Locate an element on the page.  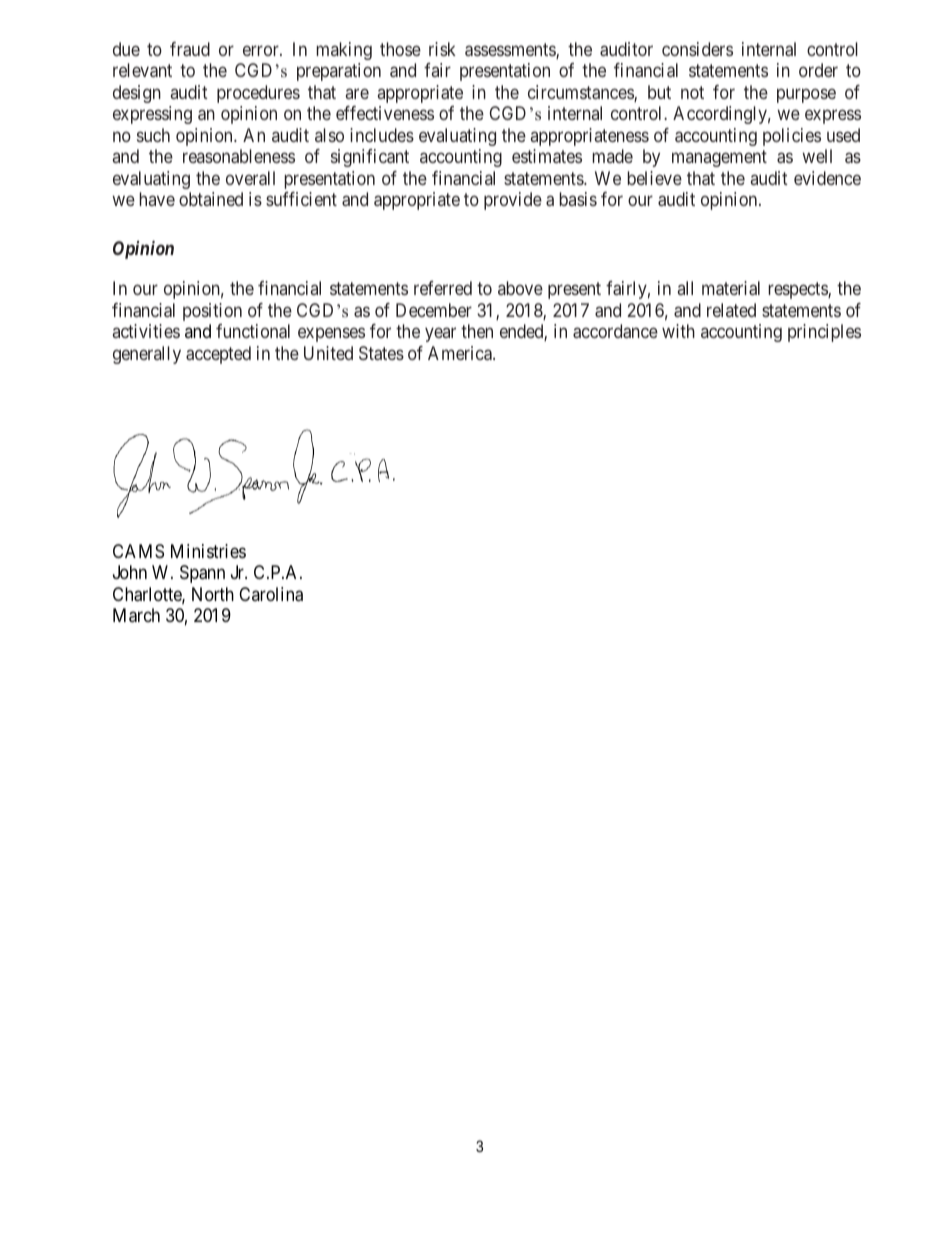
America is located at coordinates (461, 353).
